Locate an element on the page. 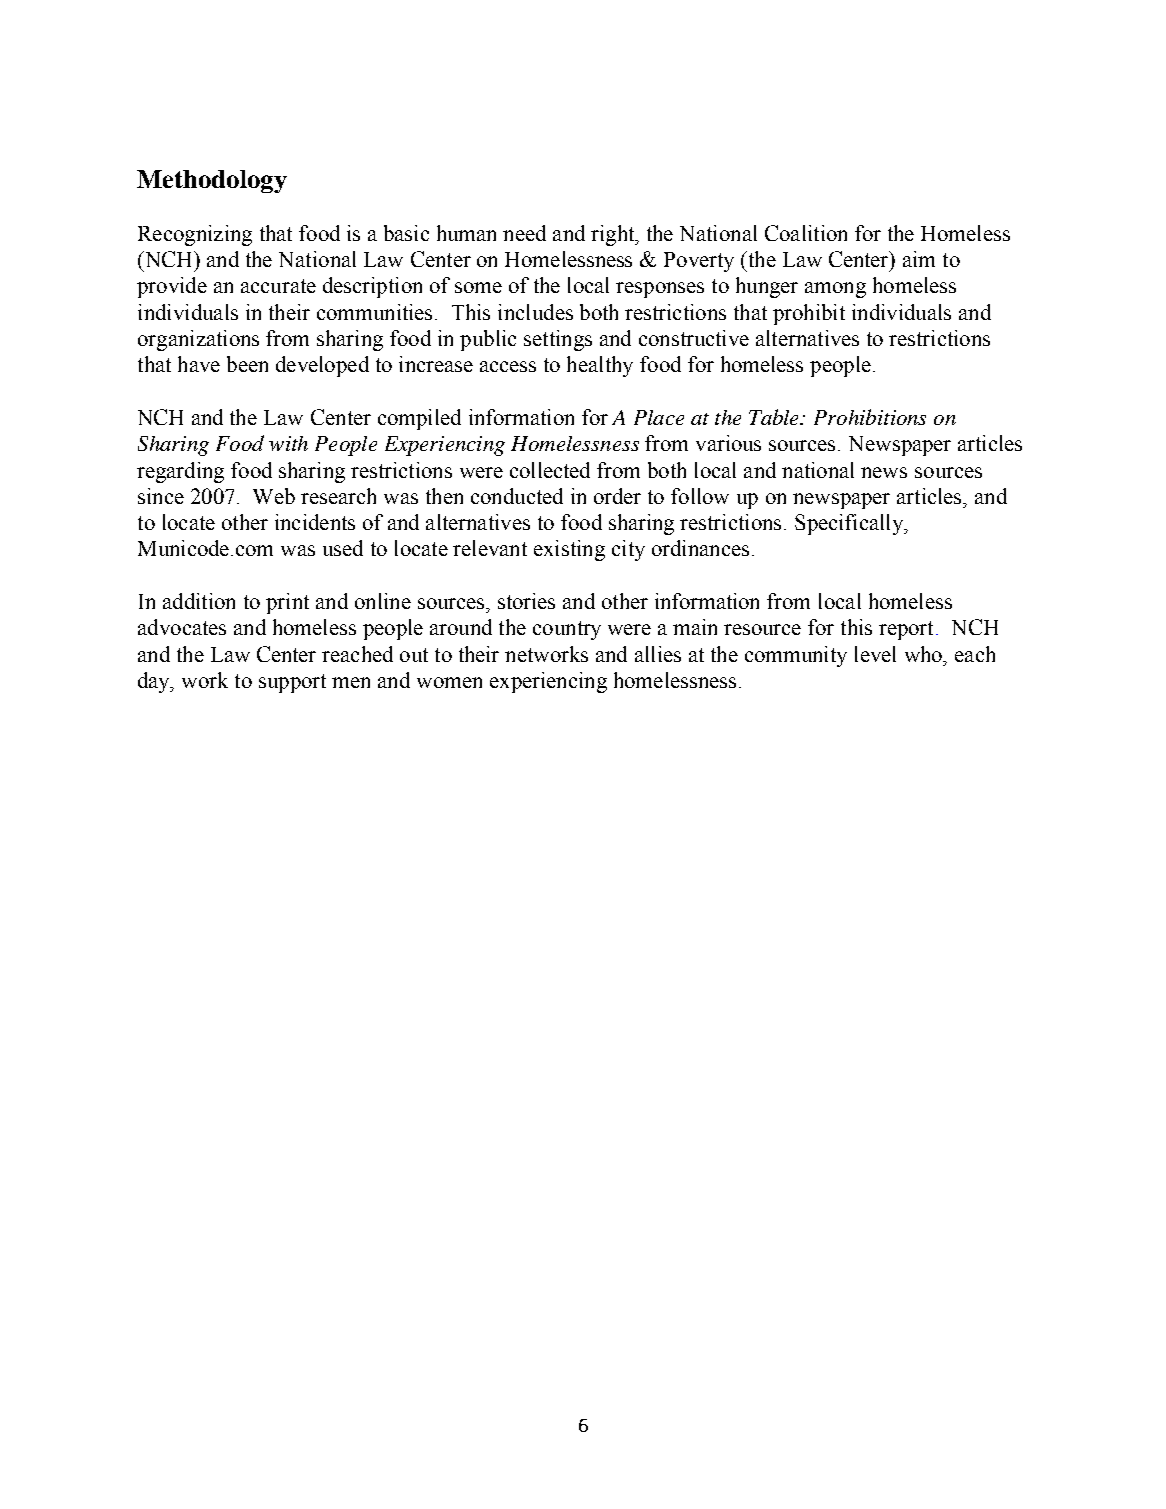 The image size is (1166, 1509). need is located at coordinates (524, 233).
